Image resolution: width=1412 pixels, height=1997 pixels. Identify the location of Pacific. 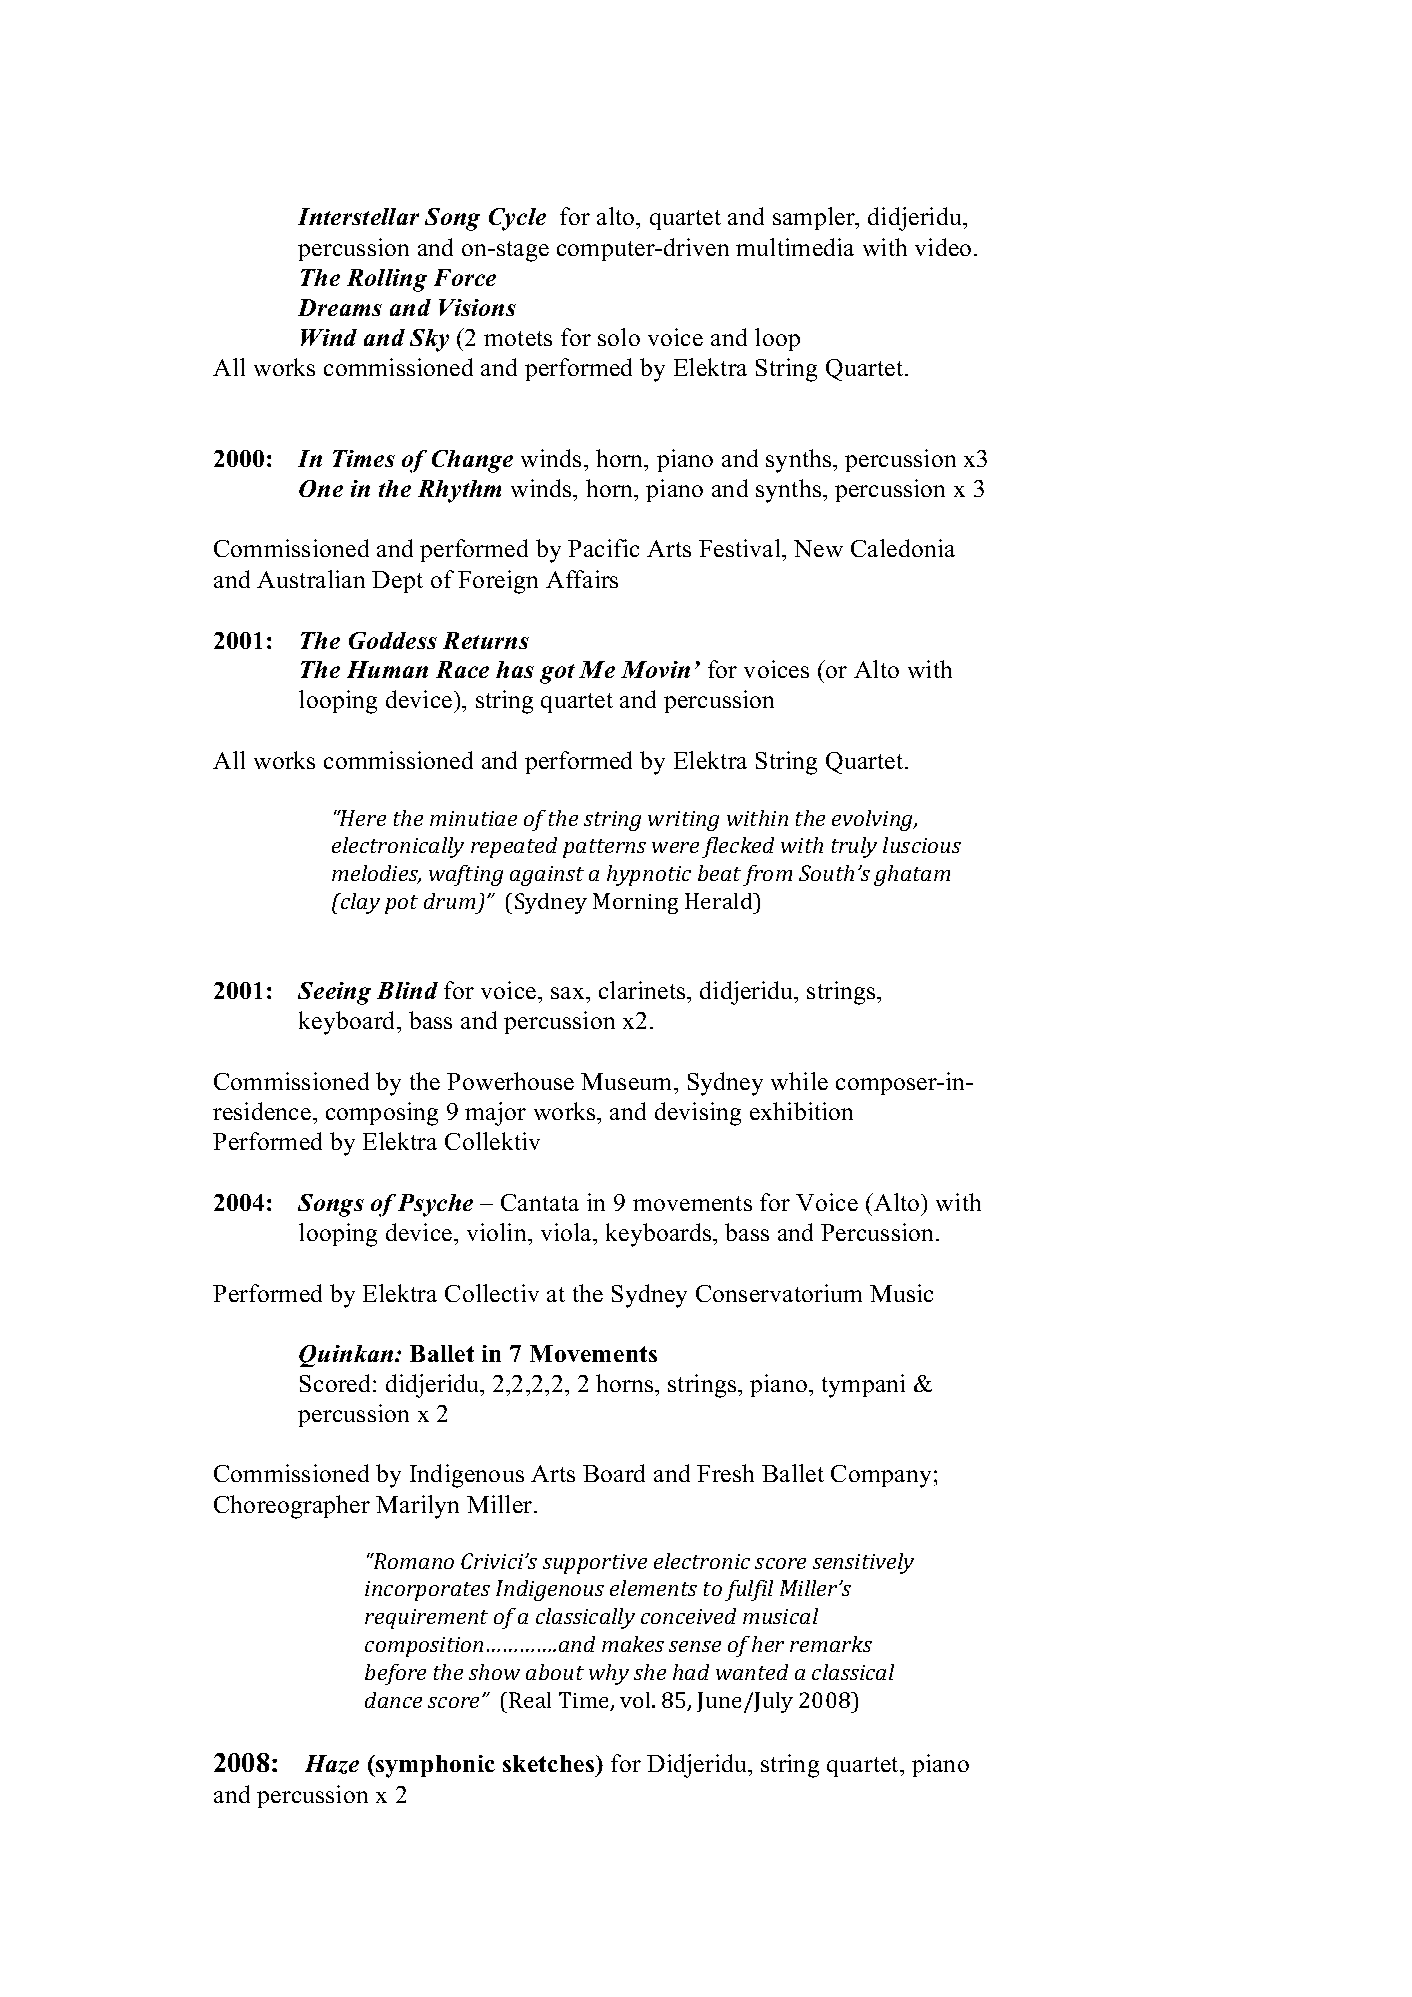
(603, 548).
